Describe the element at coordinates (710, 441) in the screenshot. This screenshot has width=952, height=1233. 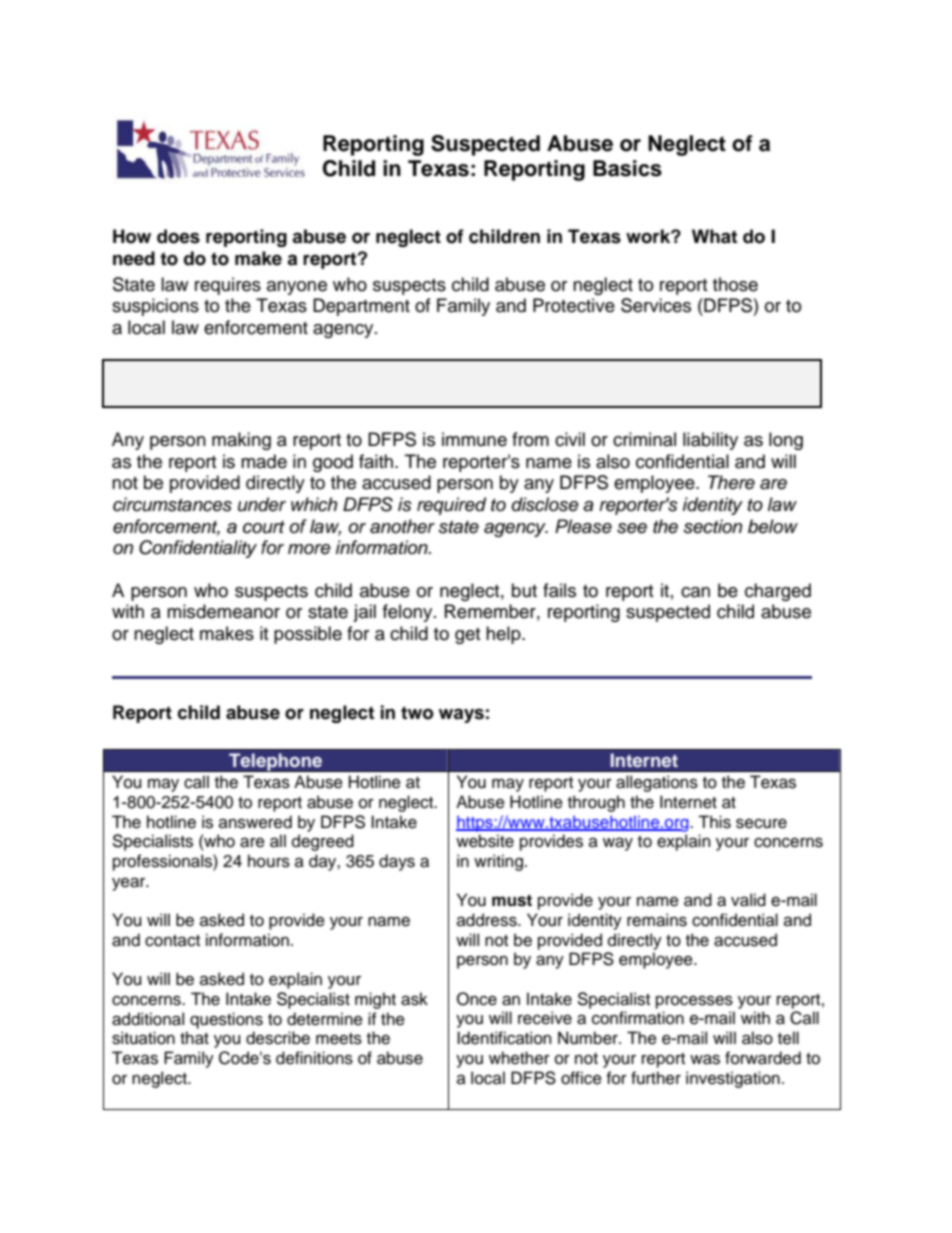
I see `liability` at that location.
